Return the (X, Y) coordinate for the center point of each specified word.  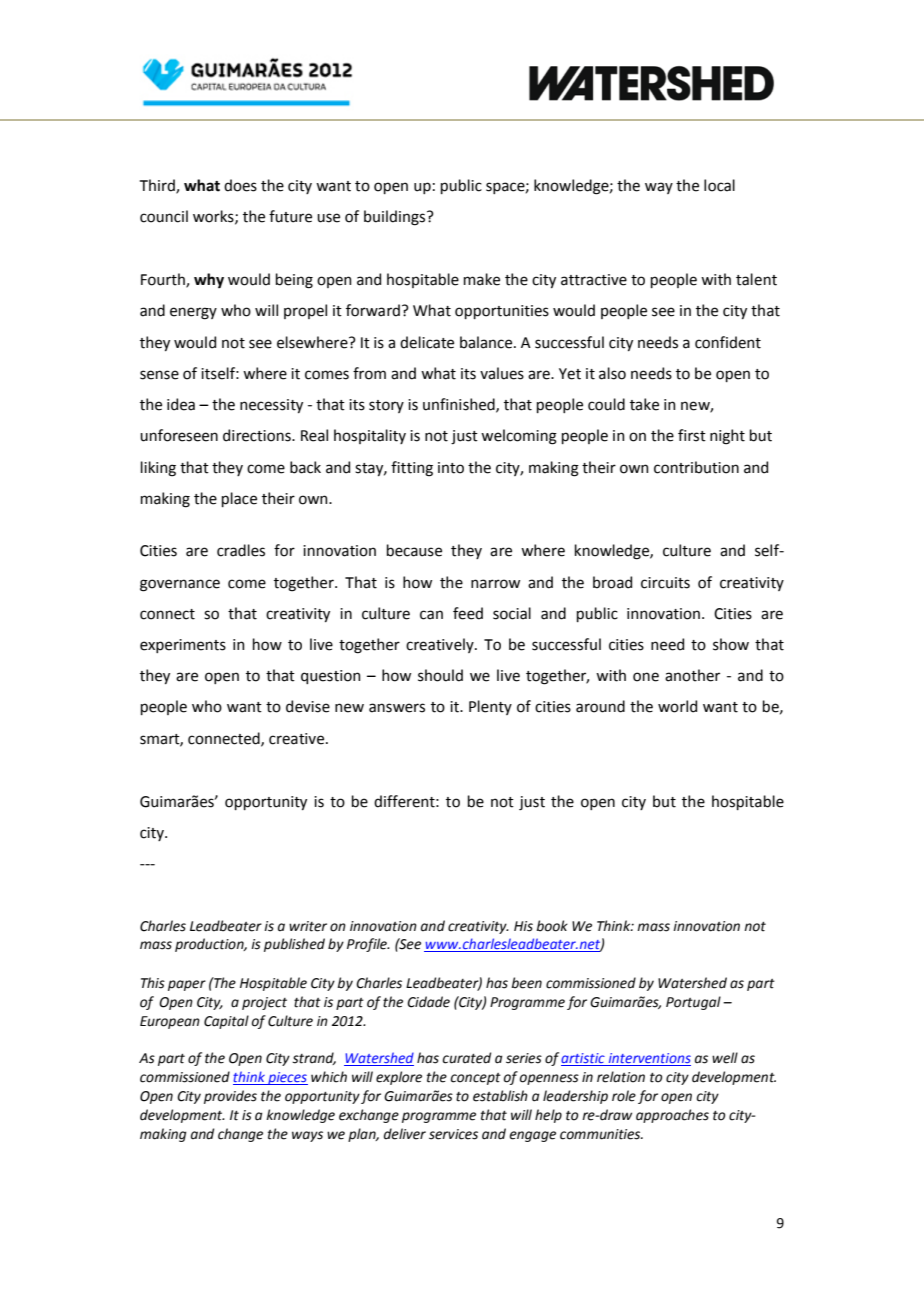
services (453, 1134)
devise (308, 706)
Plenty (490, 707)
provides (230, 1097)
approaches (672, 1116)
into (451, 468)
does (240, 185)
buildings (396, 218)
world (677, 706)
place (239, 499)
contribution (696, 467)
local (719, 185)
